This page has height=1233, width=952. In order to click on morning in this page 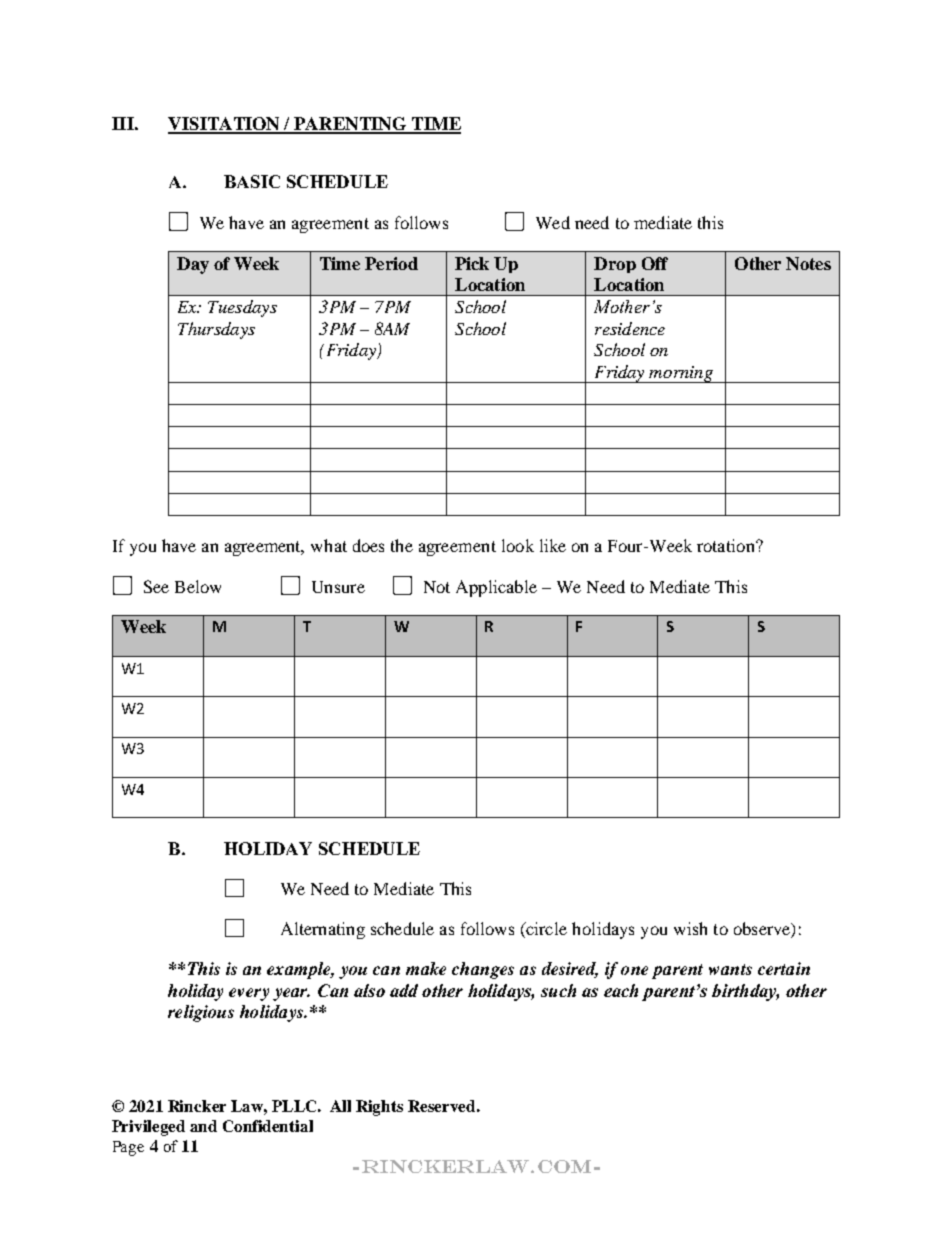, I will do `click(681, 374)`.
